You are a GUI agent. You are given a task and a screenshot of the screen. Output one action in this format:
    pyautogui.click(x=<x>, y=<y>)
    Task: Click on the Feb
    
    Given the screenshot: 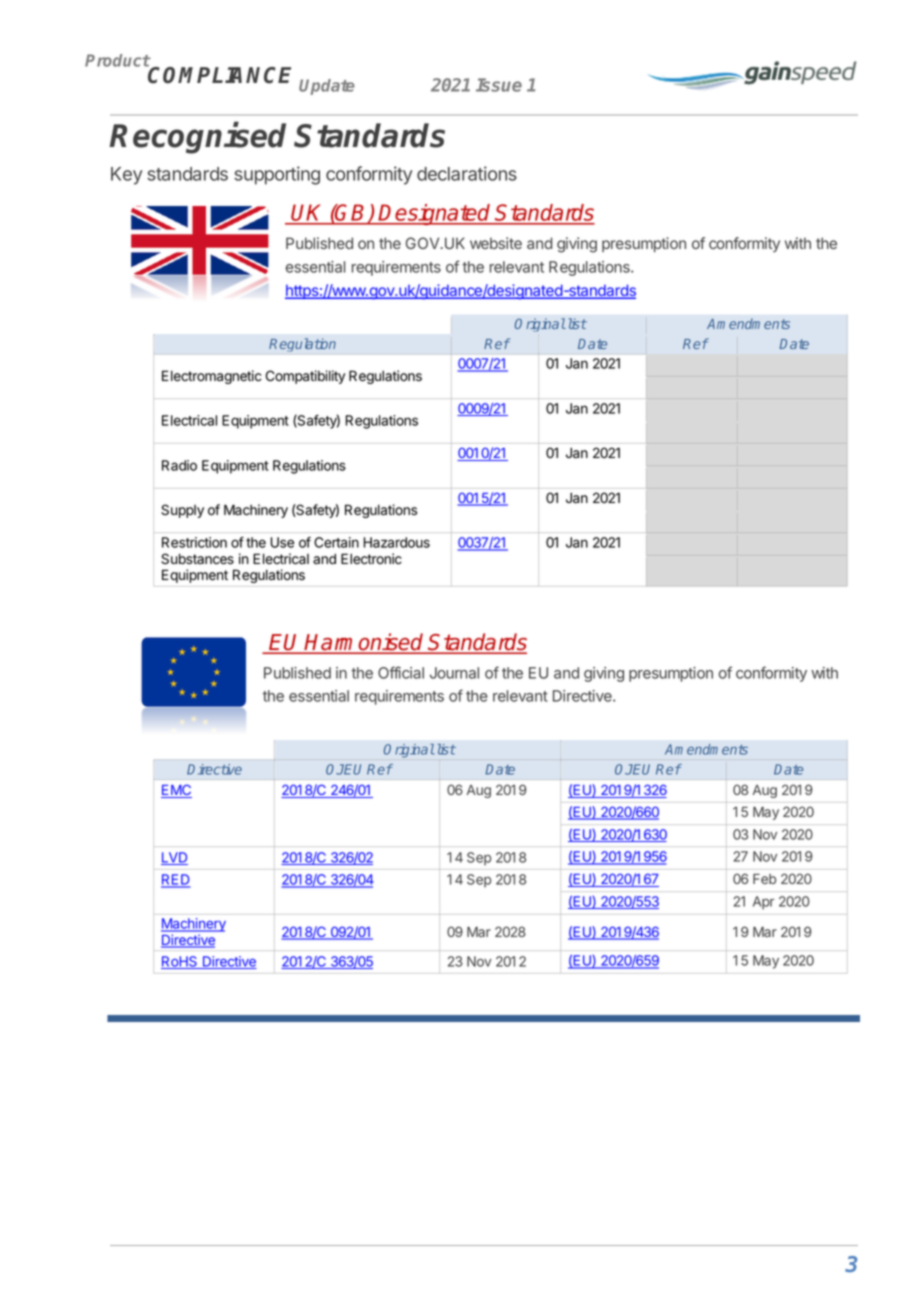 What is the action you would take?
    pyautogui.click(x=764, y=879)
